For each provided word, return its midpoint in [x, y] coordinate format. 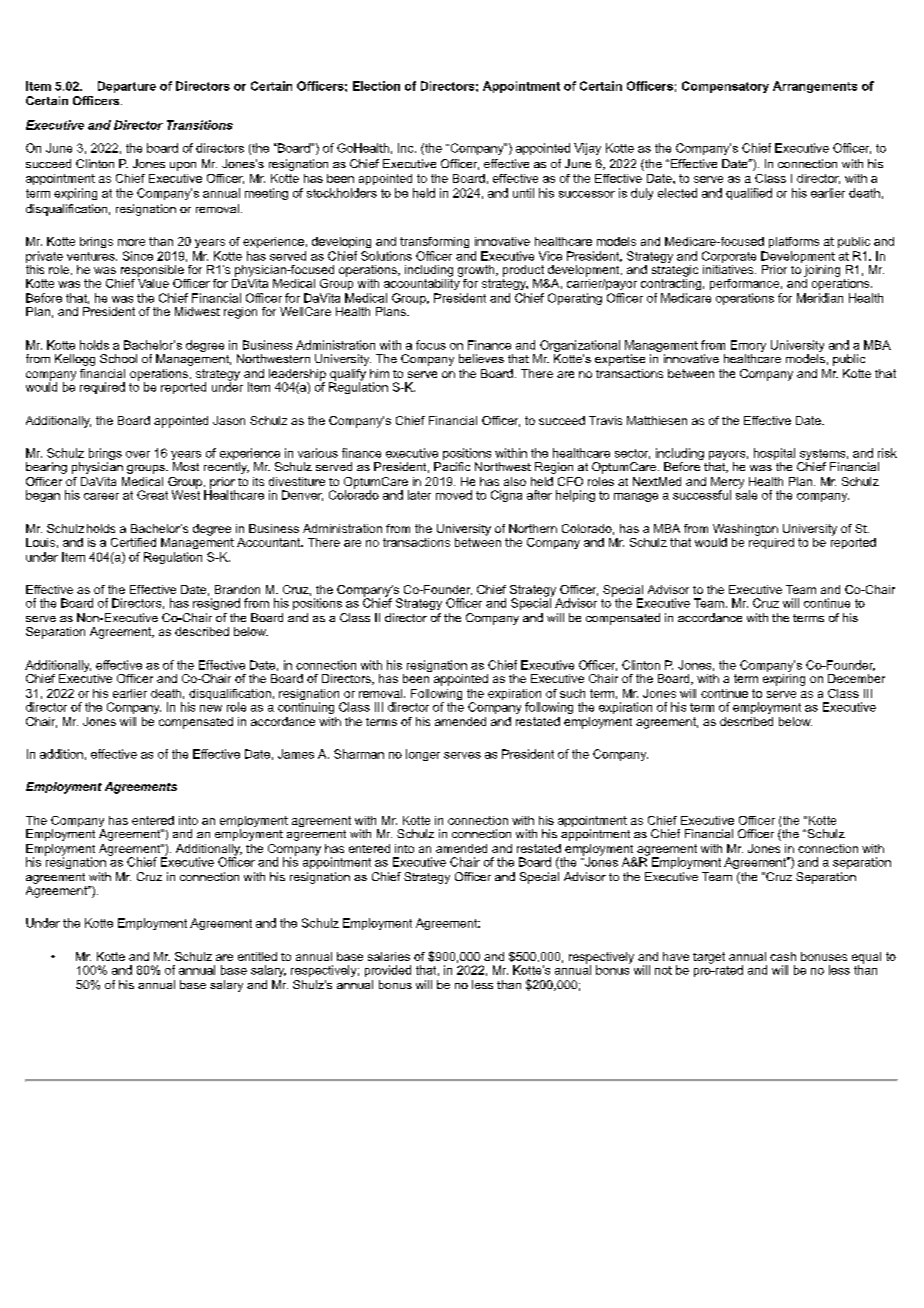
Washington [745, 530]
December [856, 678]
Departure [127, 87]
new [211, 708]
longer [423, 755]
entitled [257, 956]
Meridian [820, 298]
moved [454, 495]
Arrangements [815, 87]
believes [481, 358]
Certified [133, 542]
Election [376, 86]
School [118, 358]
